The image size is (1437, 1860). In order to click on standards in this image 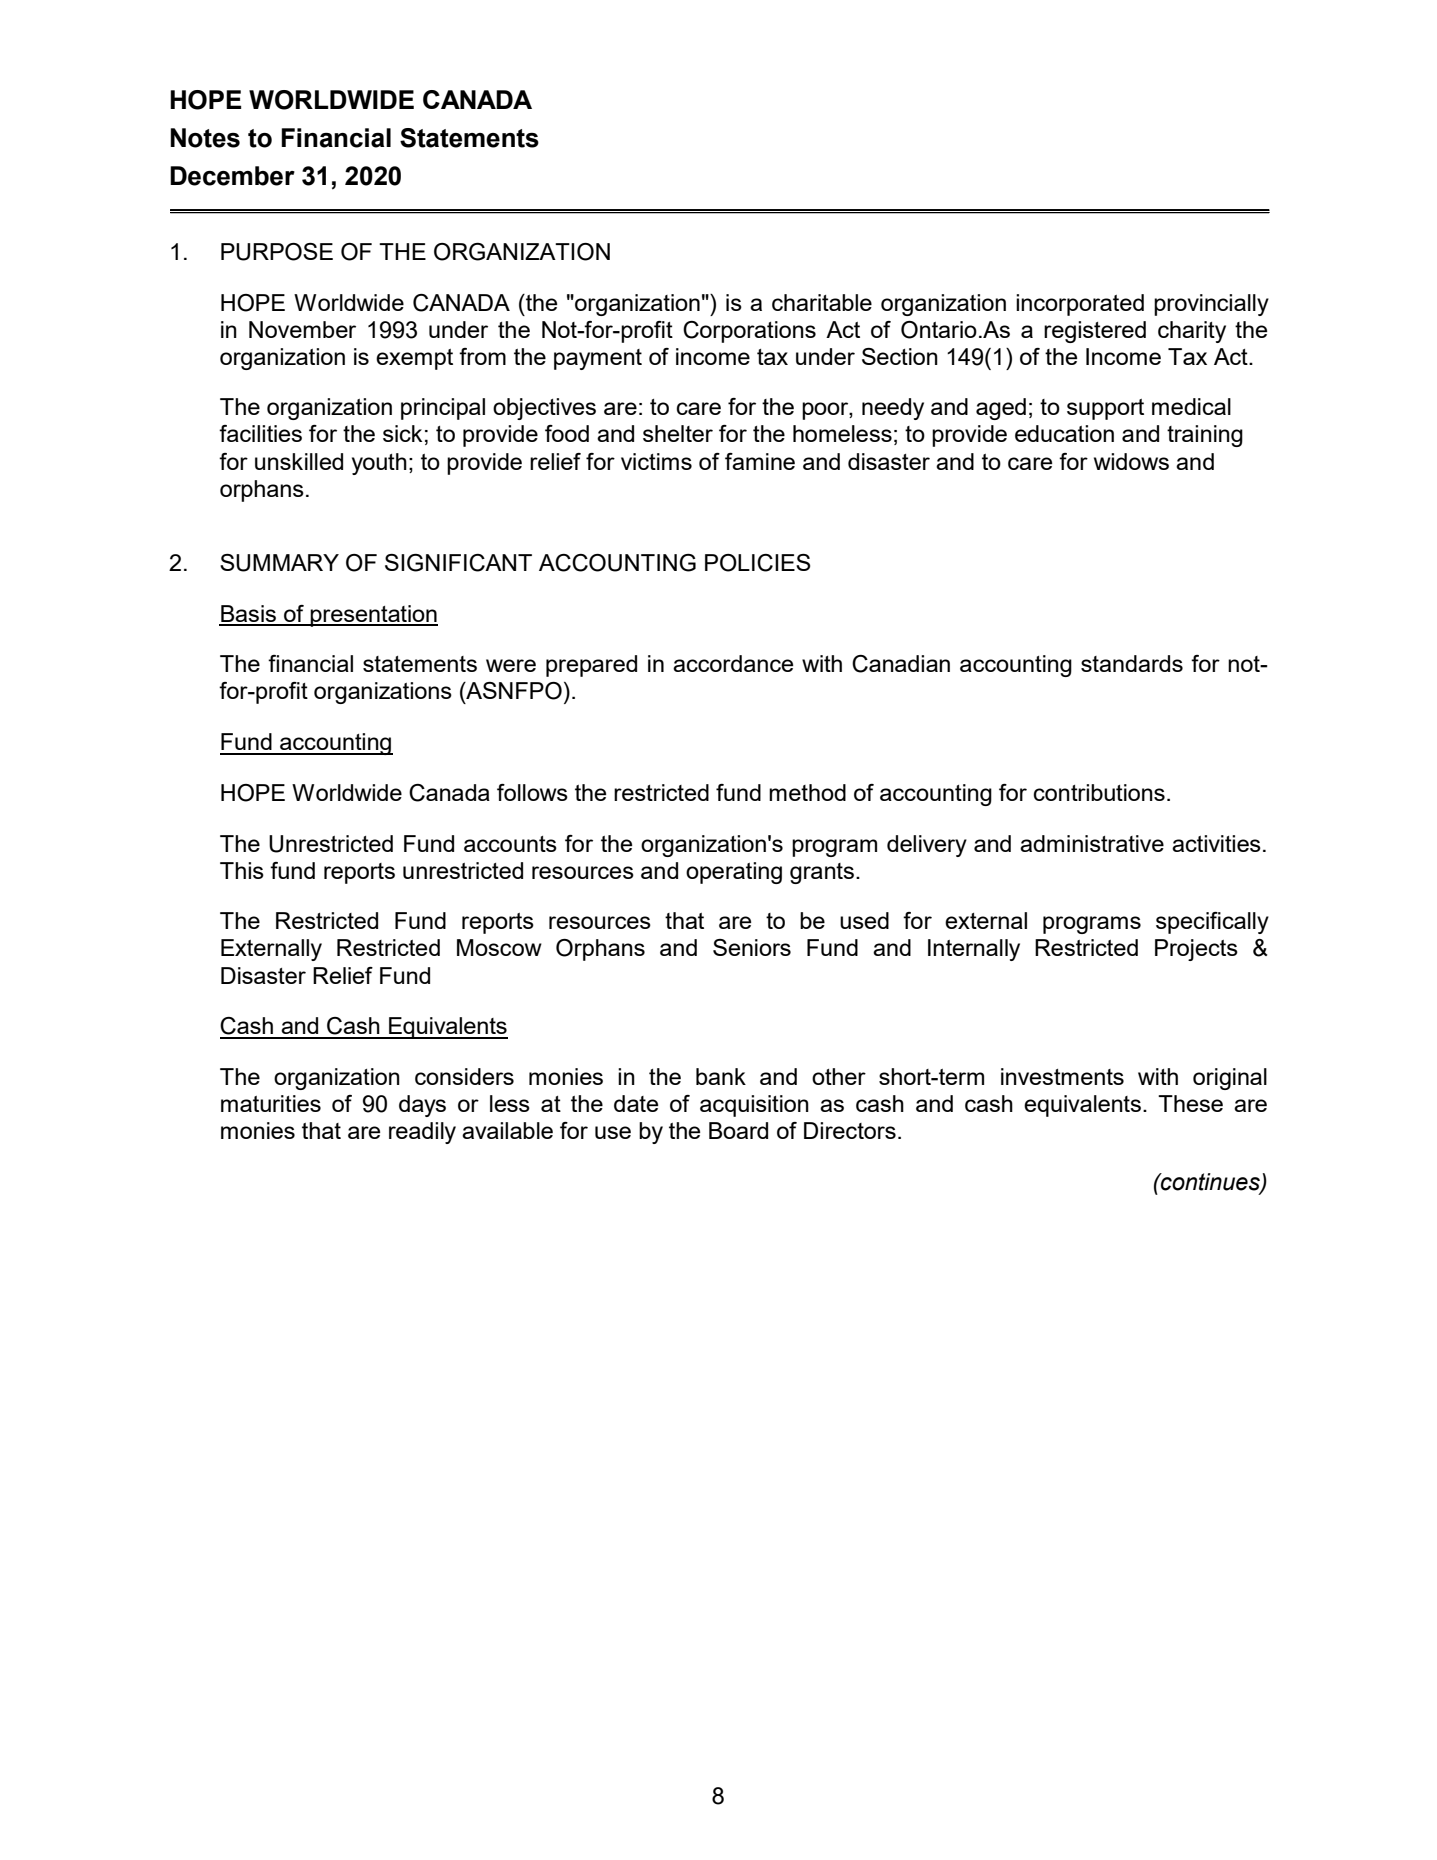, I will do `click(1132, 663)`.
